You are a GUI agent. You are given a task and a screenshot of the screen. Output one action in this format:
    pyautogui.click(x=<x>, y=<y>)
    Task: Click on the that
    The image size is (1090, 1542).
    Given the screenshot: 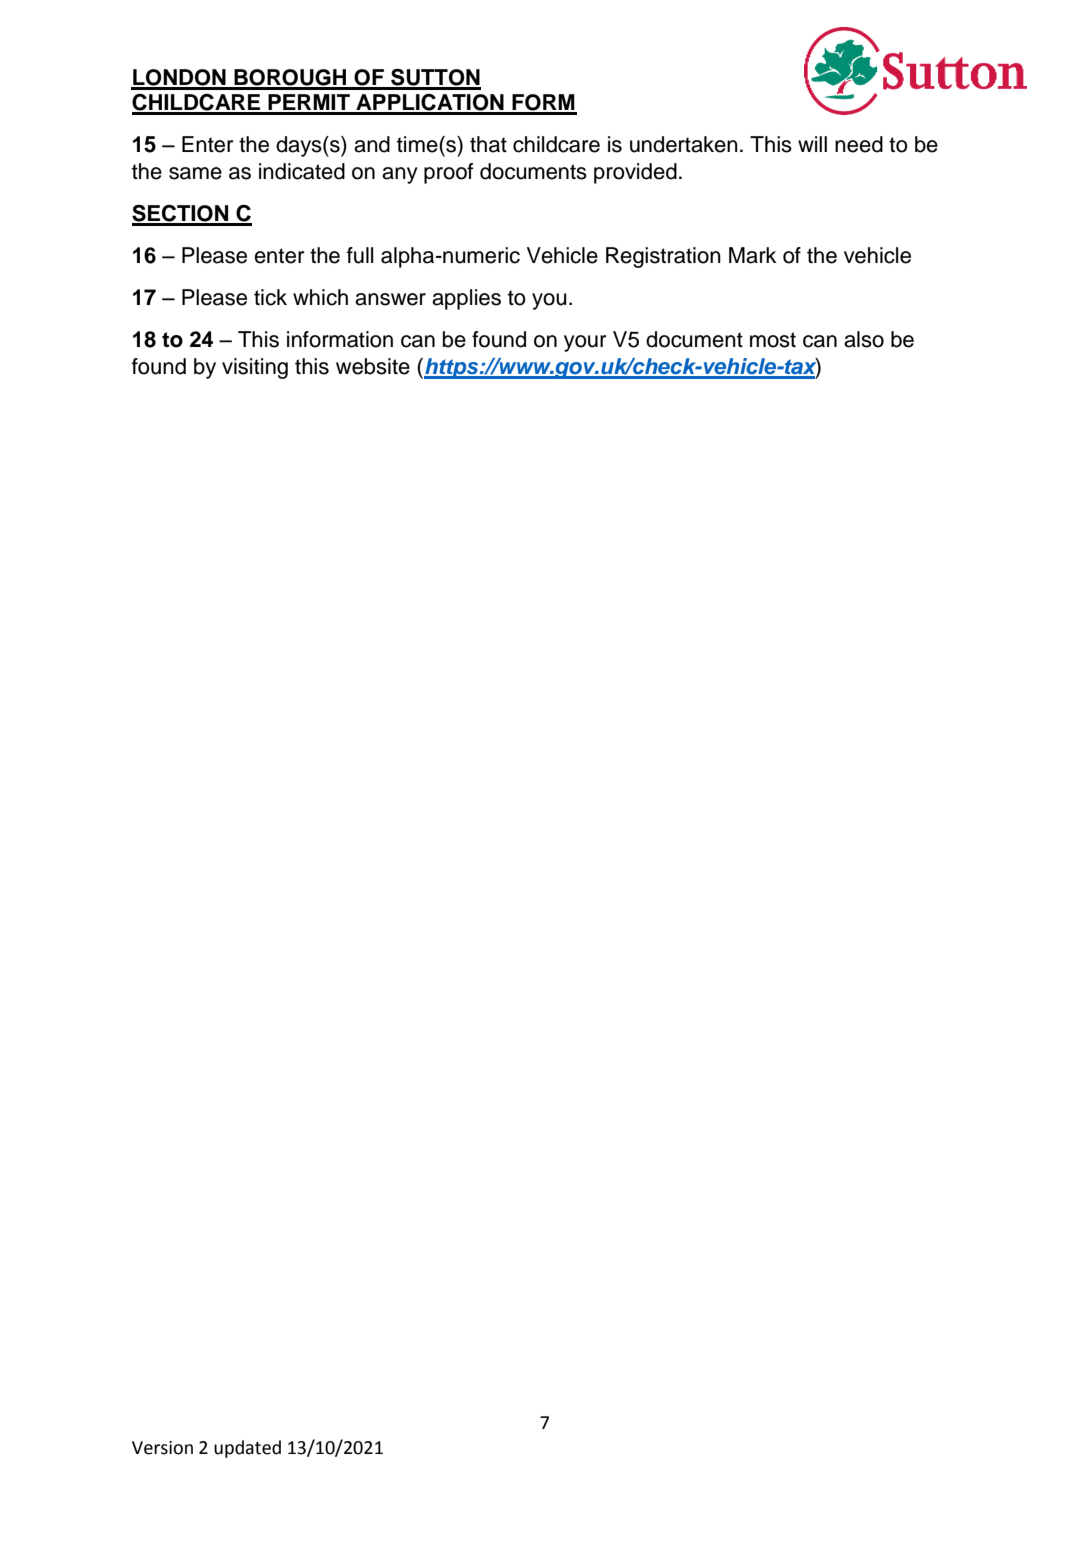 What is the action you would take?
    pyautogui.click(x=488, y=144)
